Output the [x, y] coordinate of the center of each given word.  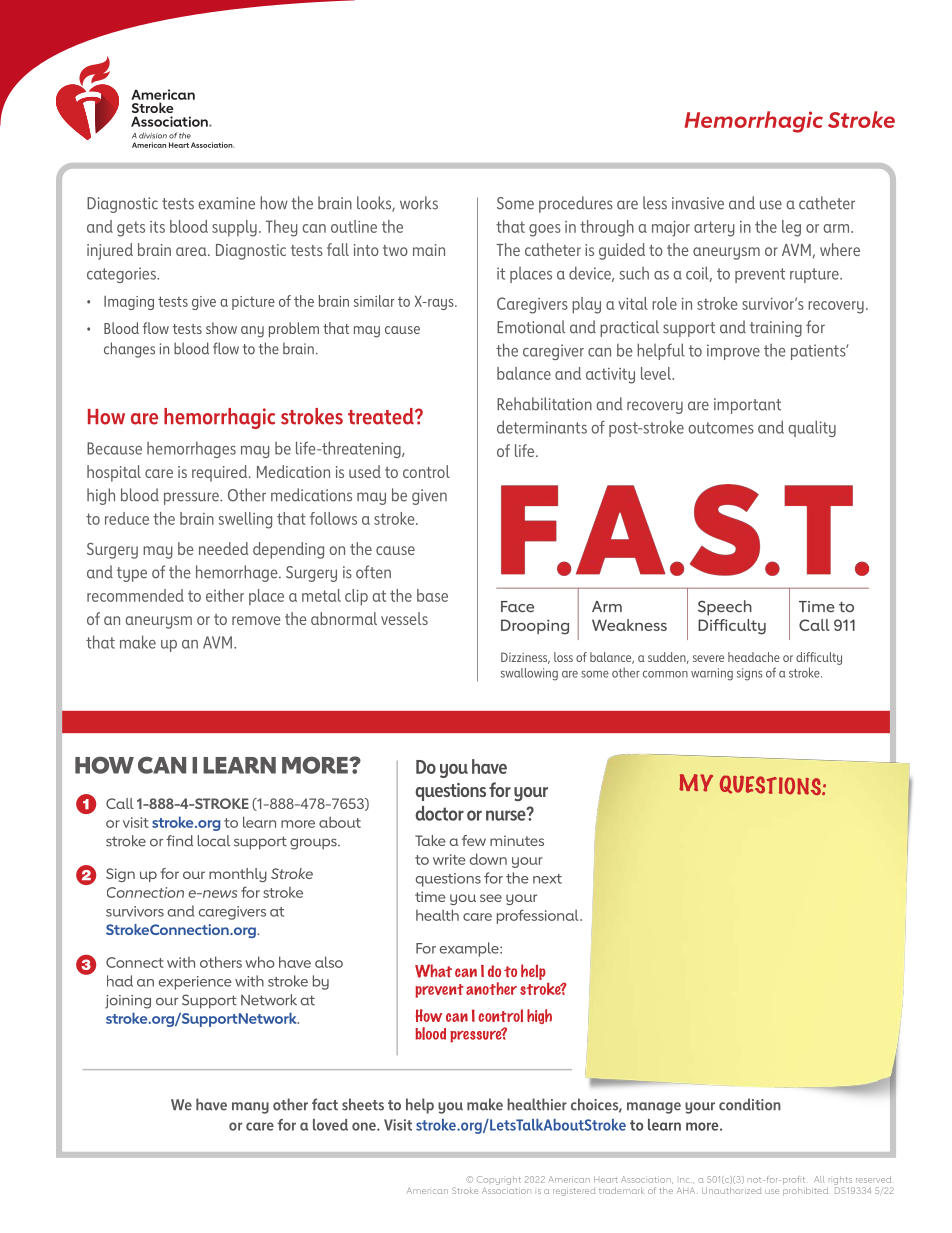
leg [791, 228]
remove [256, 620]
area [192, 251]
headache [754, 657]
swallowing [529, 674]
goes [545, 230]
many [250, 1108]
